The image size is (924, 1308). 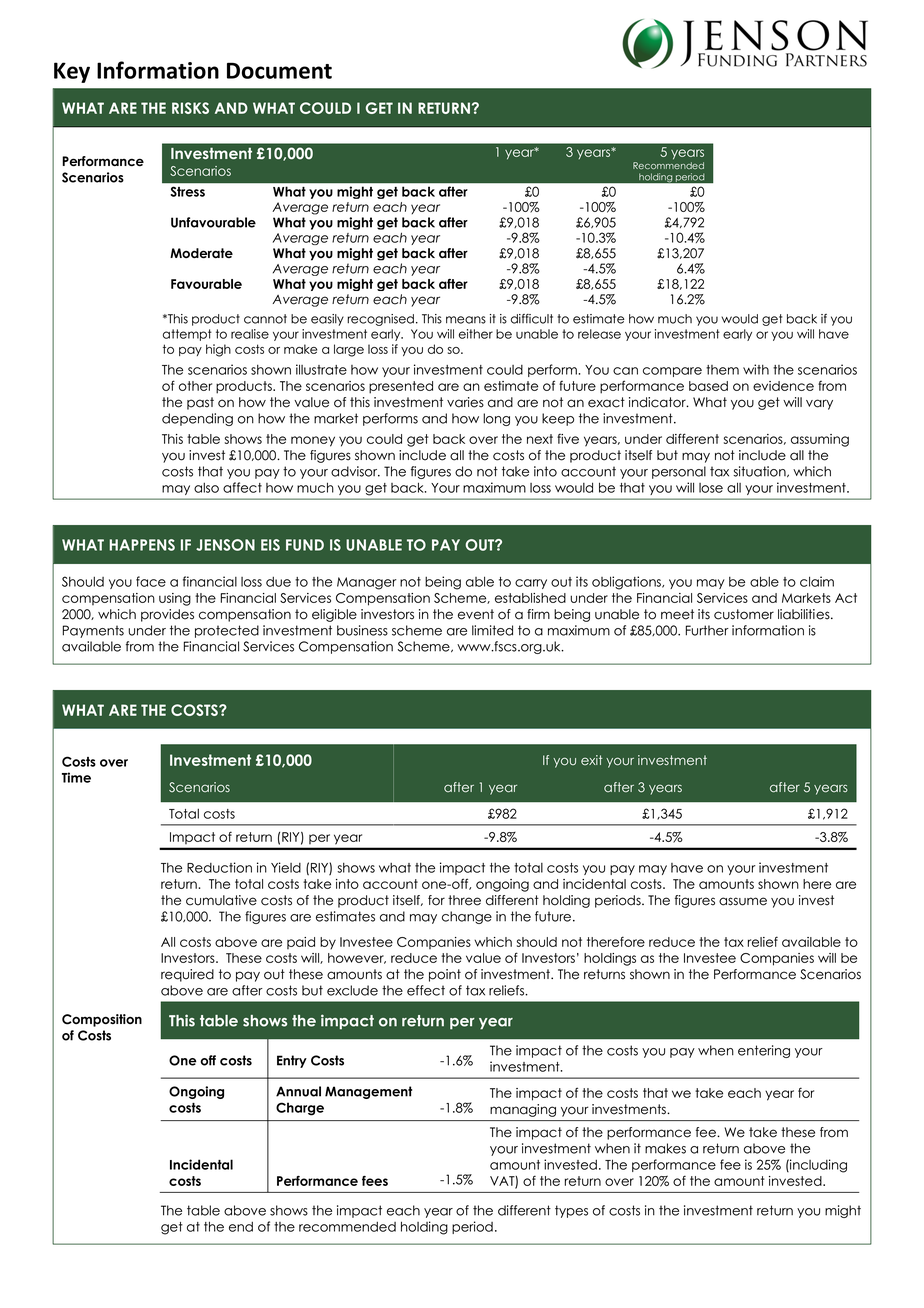 I want to click on provides, so click(x=167, y=615).
